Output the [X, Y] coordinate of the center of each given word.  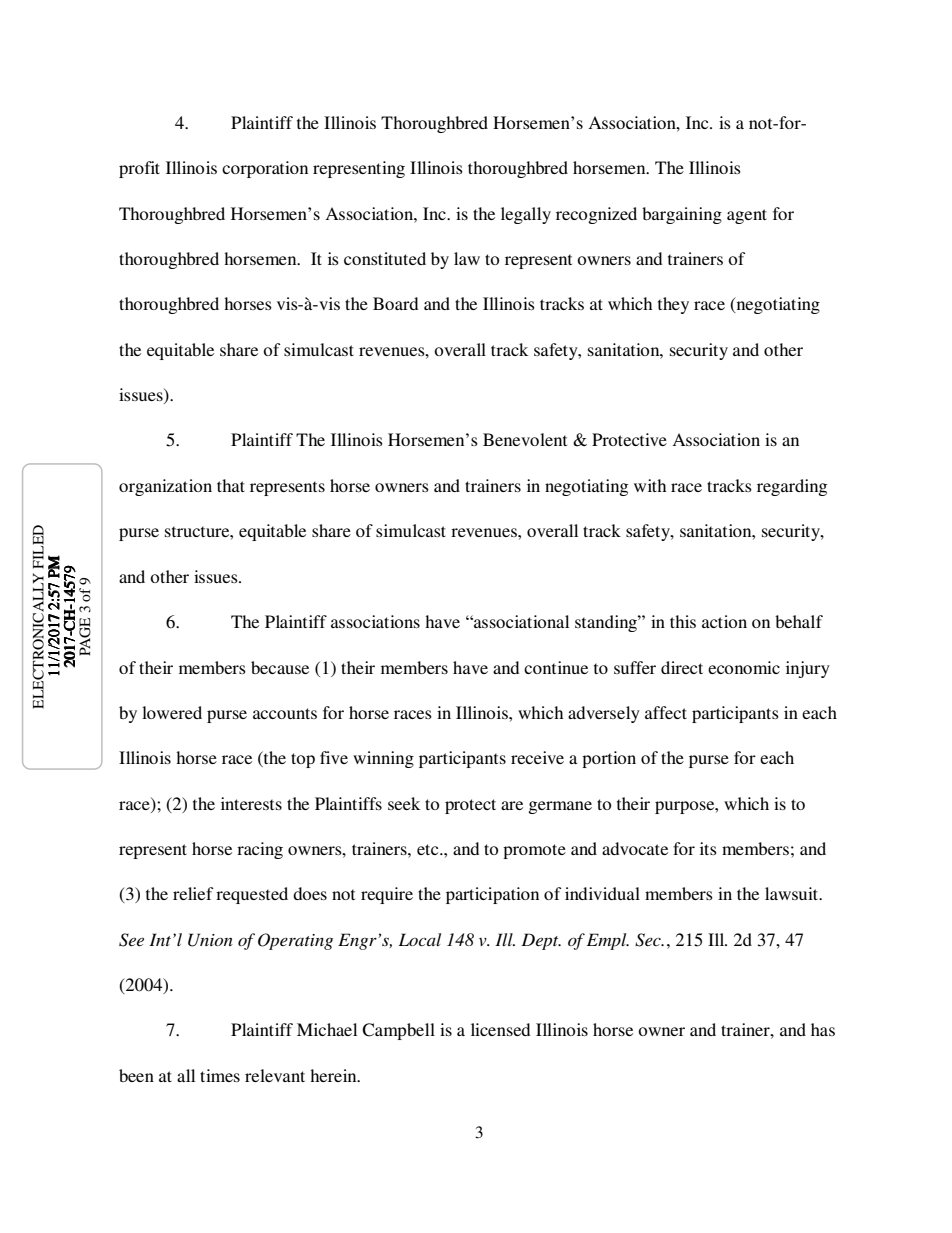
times [220, 1075]
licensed [500, 1029]
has [823, 1029]
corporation [265, 169]
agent [747, 216]
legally [526, 215]
